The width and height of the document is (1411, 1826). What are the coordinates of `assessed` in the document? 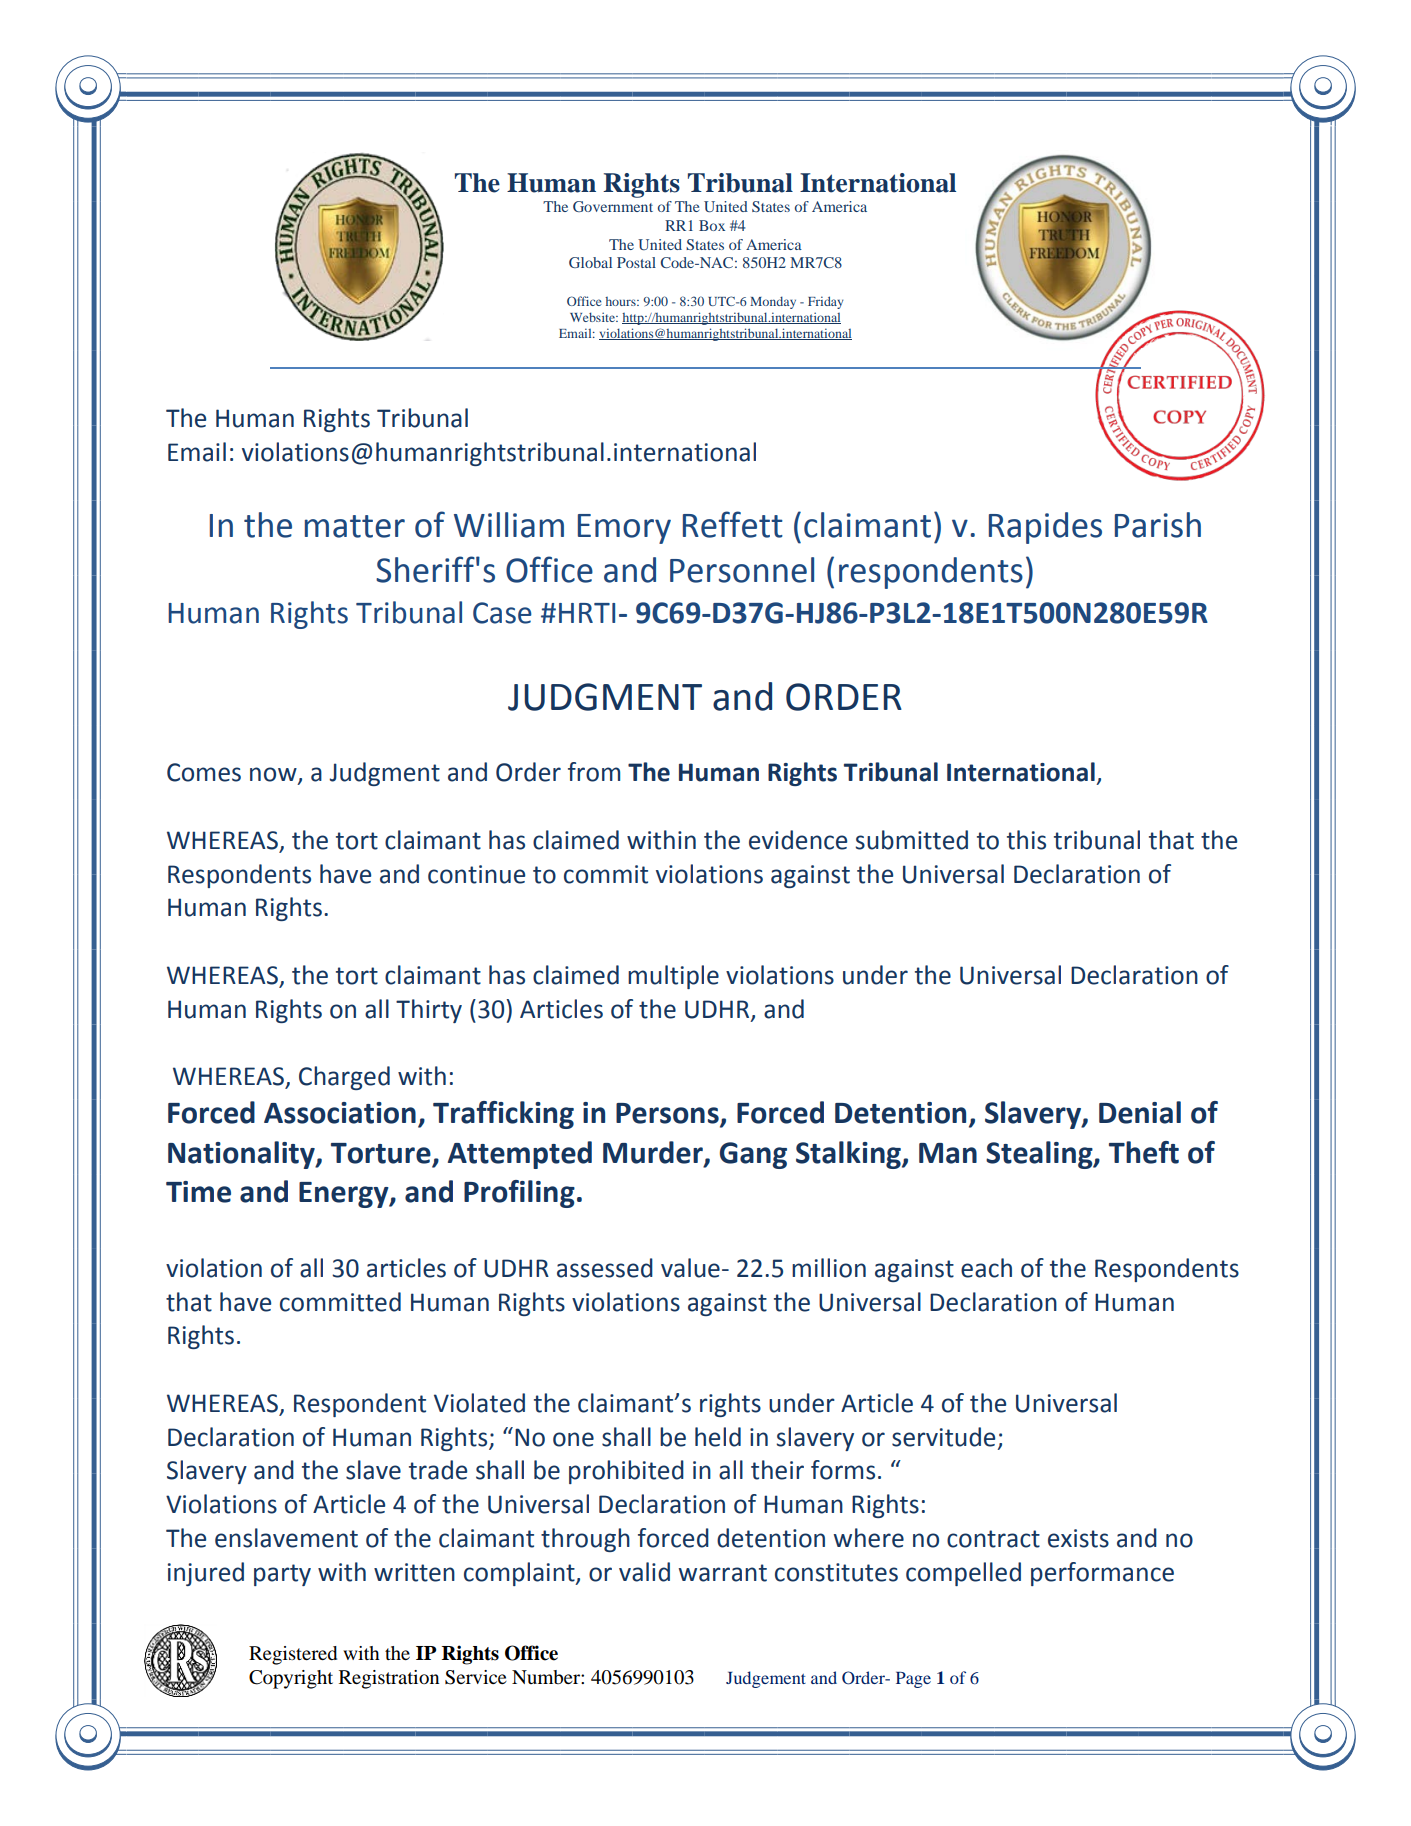 It's located at (605, 1268).
